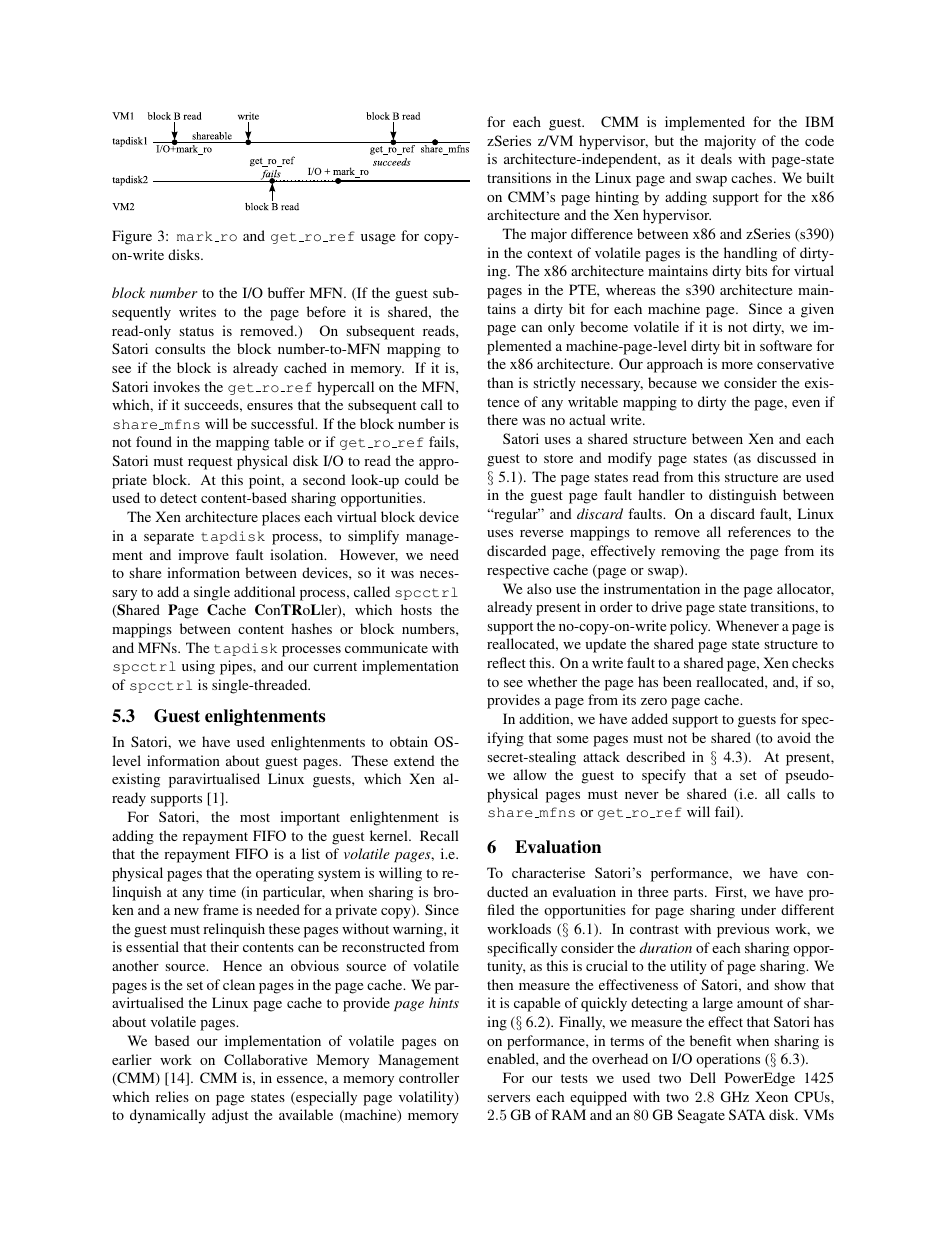 The width and height of the page is (952, 1233). Describe the element at coordinates (198, 667) in the page. I see `using` at that location.
